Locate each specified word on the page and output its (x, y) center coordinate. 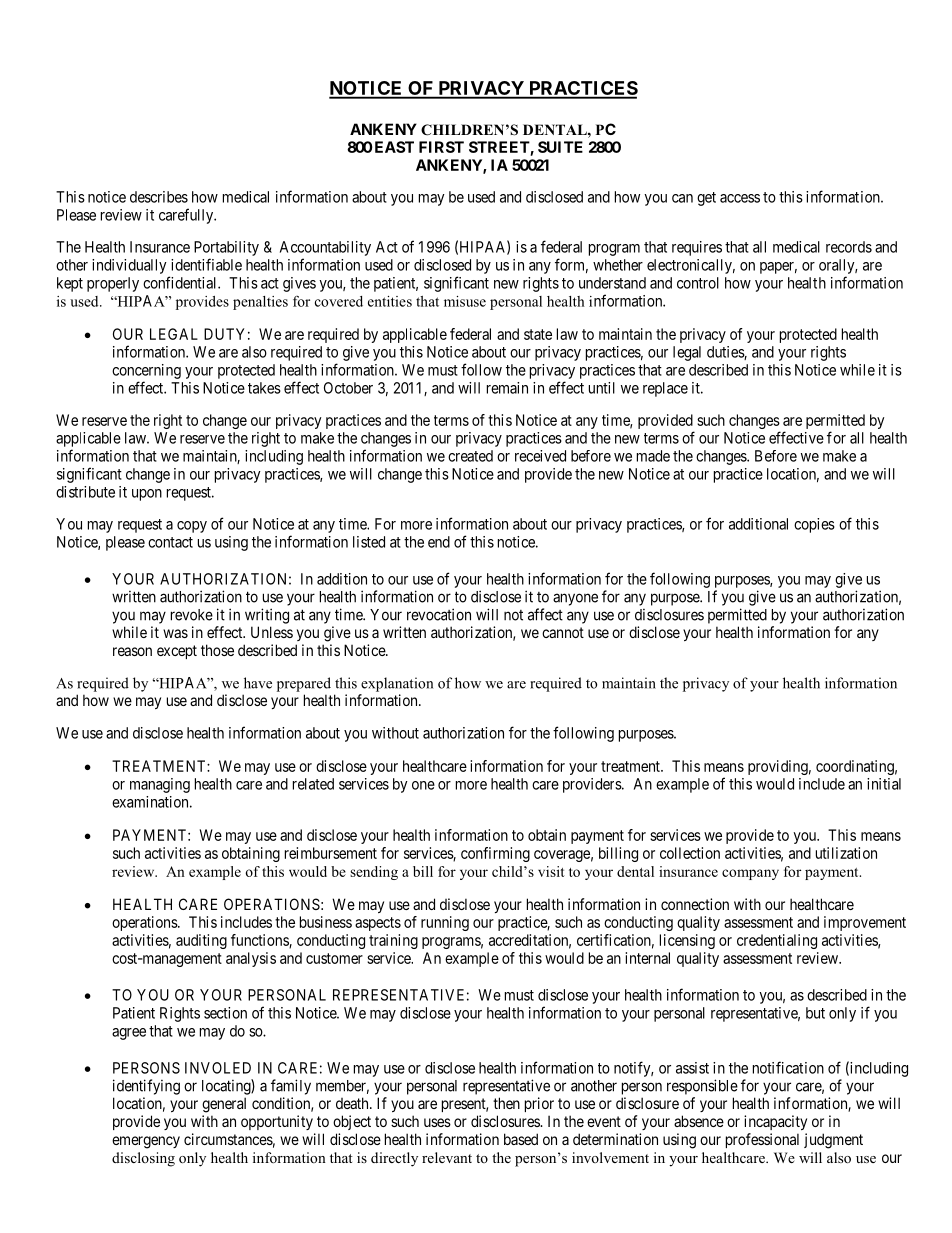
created (470, 456)
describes (159, 197)
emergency (146, 1142)
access (740, 198)
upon (147, 495)
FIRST (441, 147)
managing (160, 785)
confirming (495, 854)
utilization (846, 853)
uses (437, 1122)
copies (814, 525)
